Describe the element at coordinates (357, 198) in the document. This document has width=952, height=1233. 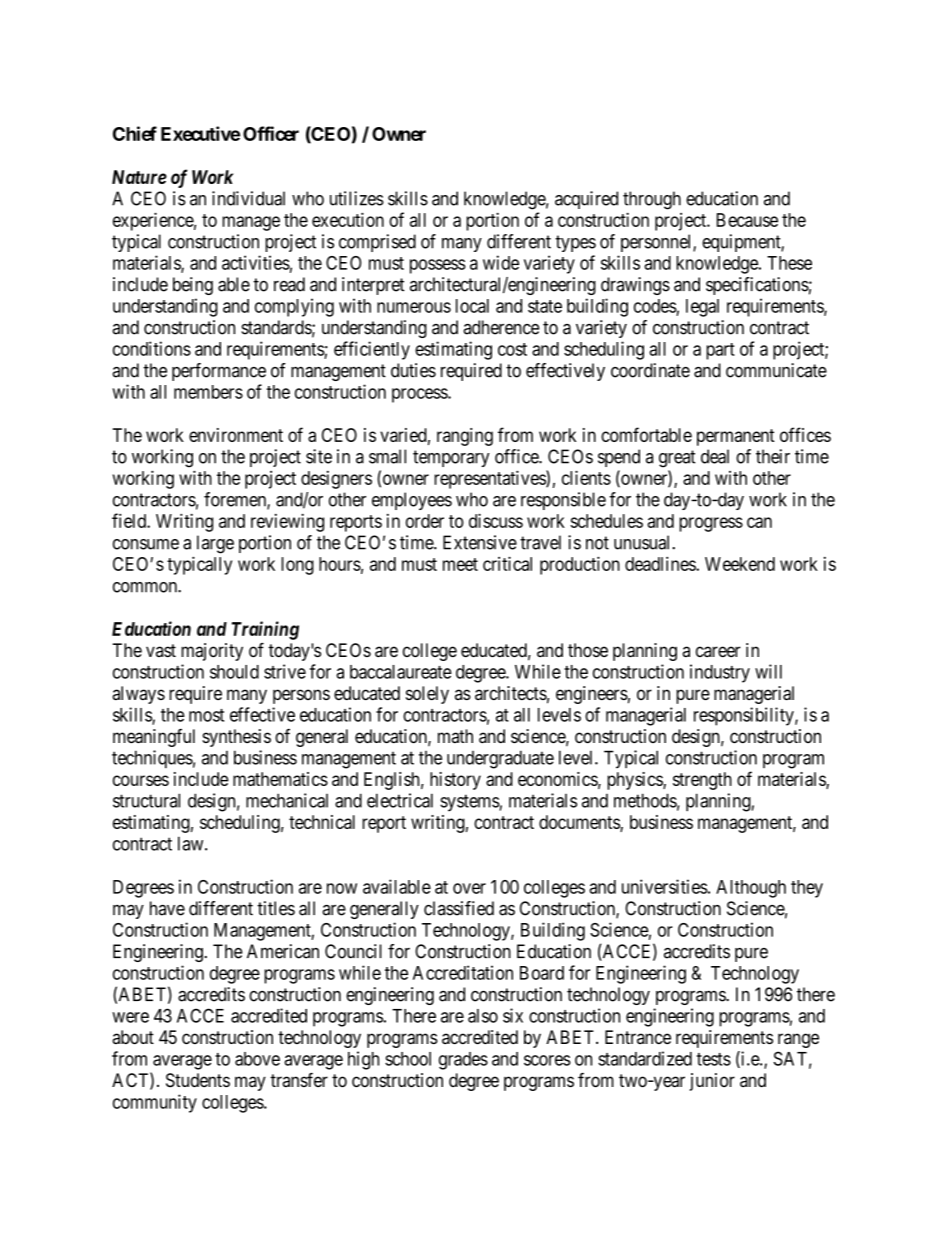
I see `utilizes` at that location.
